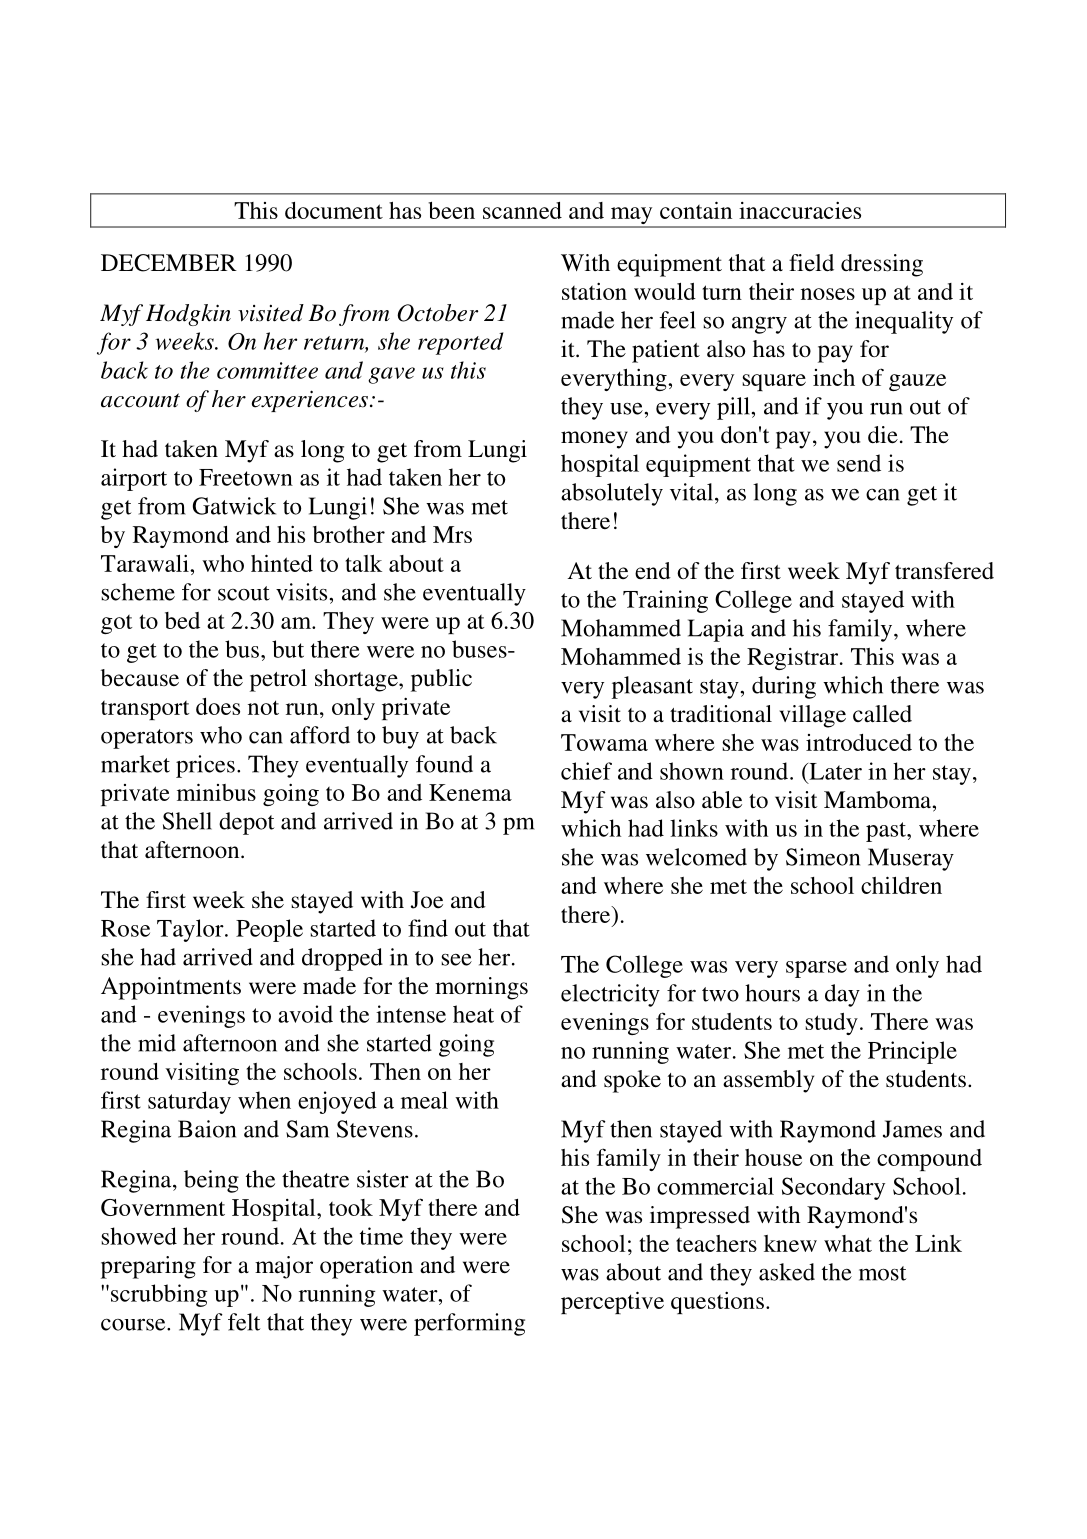 The height and width of the screenshot is (1539, 1087). What do you see at coordinates (244, 593) in the screenshot?
I see `scout` at bounding box center [244, 593].
